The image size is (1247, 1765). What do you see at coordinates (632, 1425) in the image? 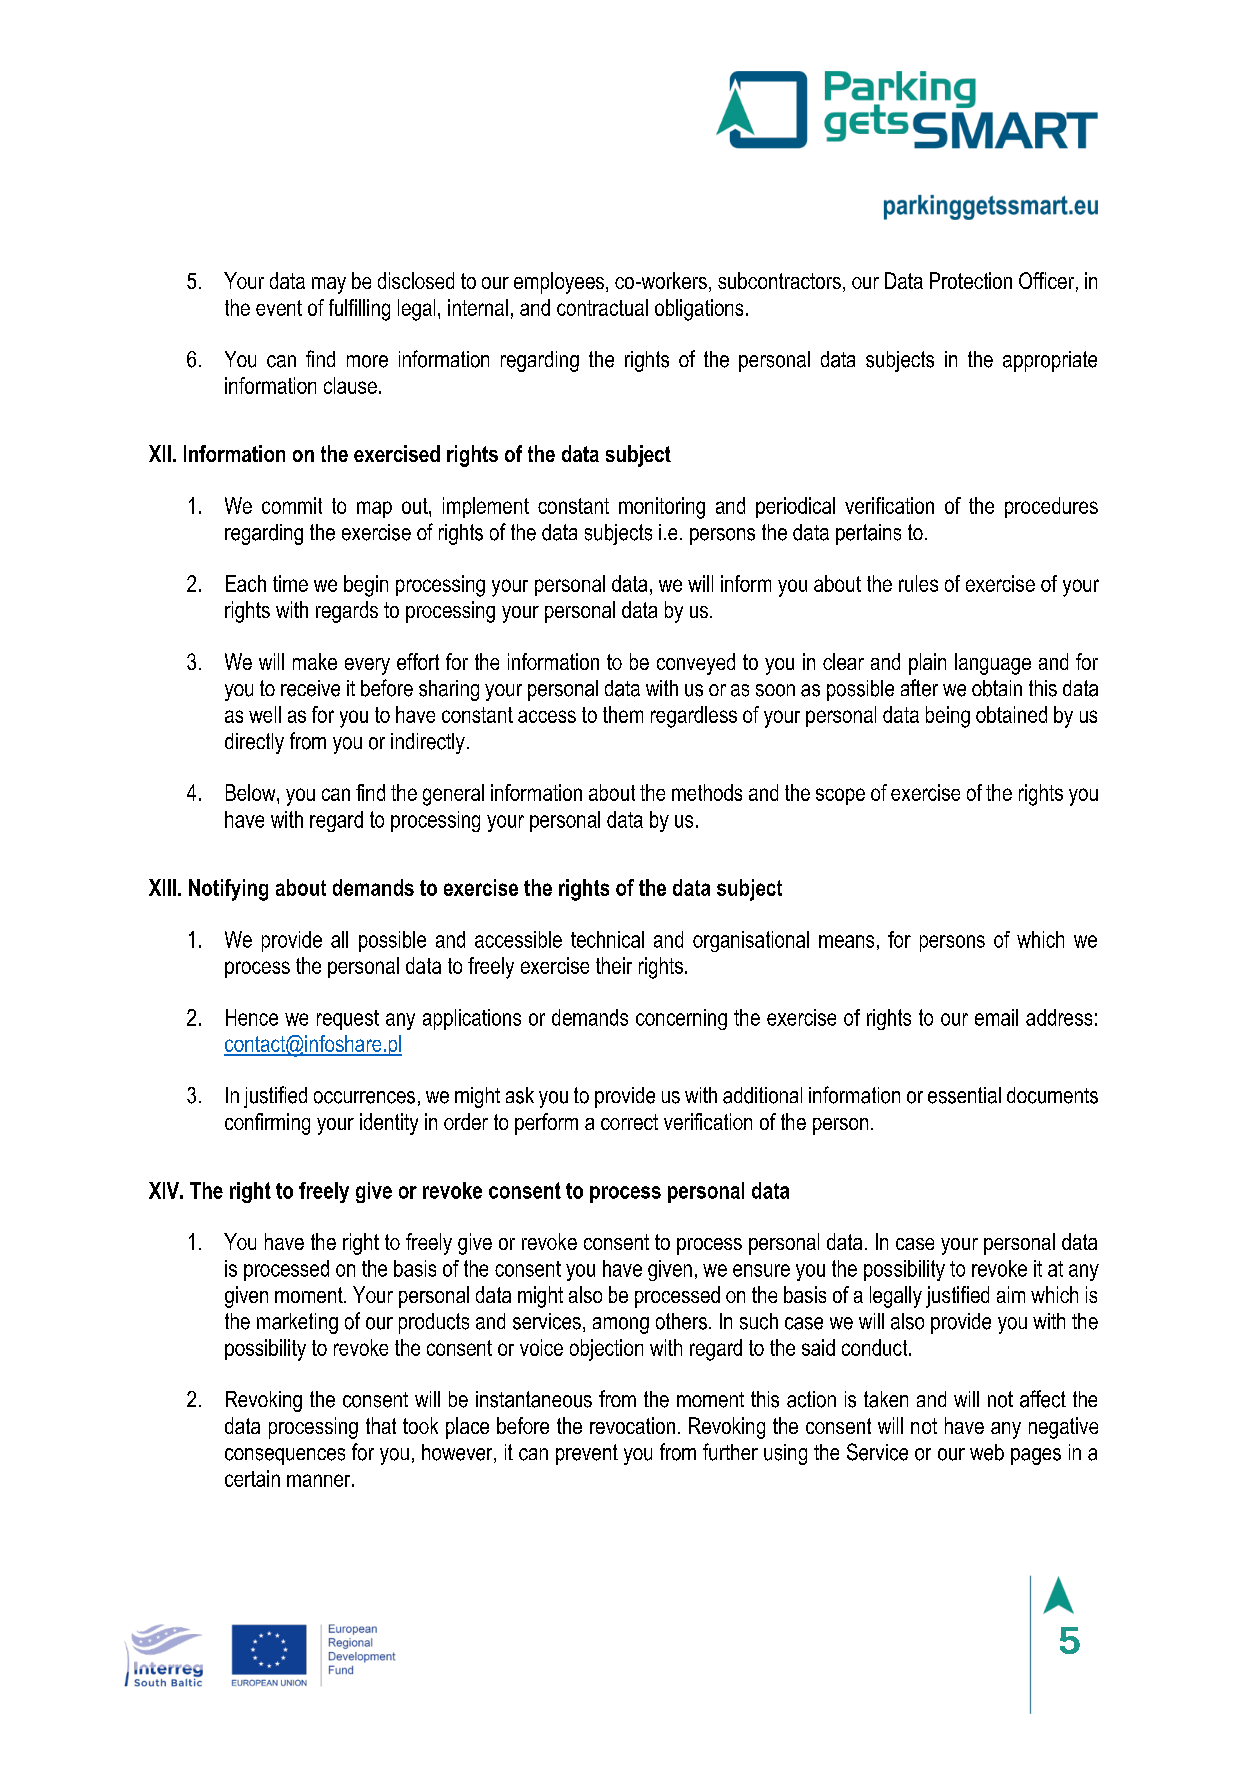
I see `revocation` at bounding box center [632, 1425].
